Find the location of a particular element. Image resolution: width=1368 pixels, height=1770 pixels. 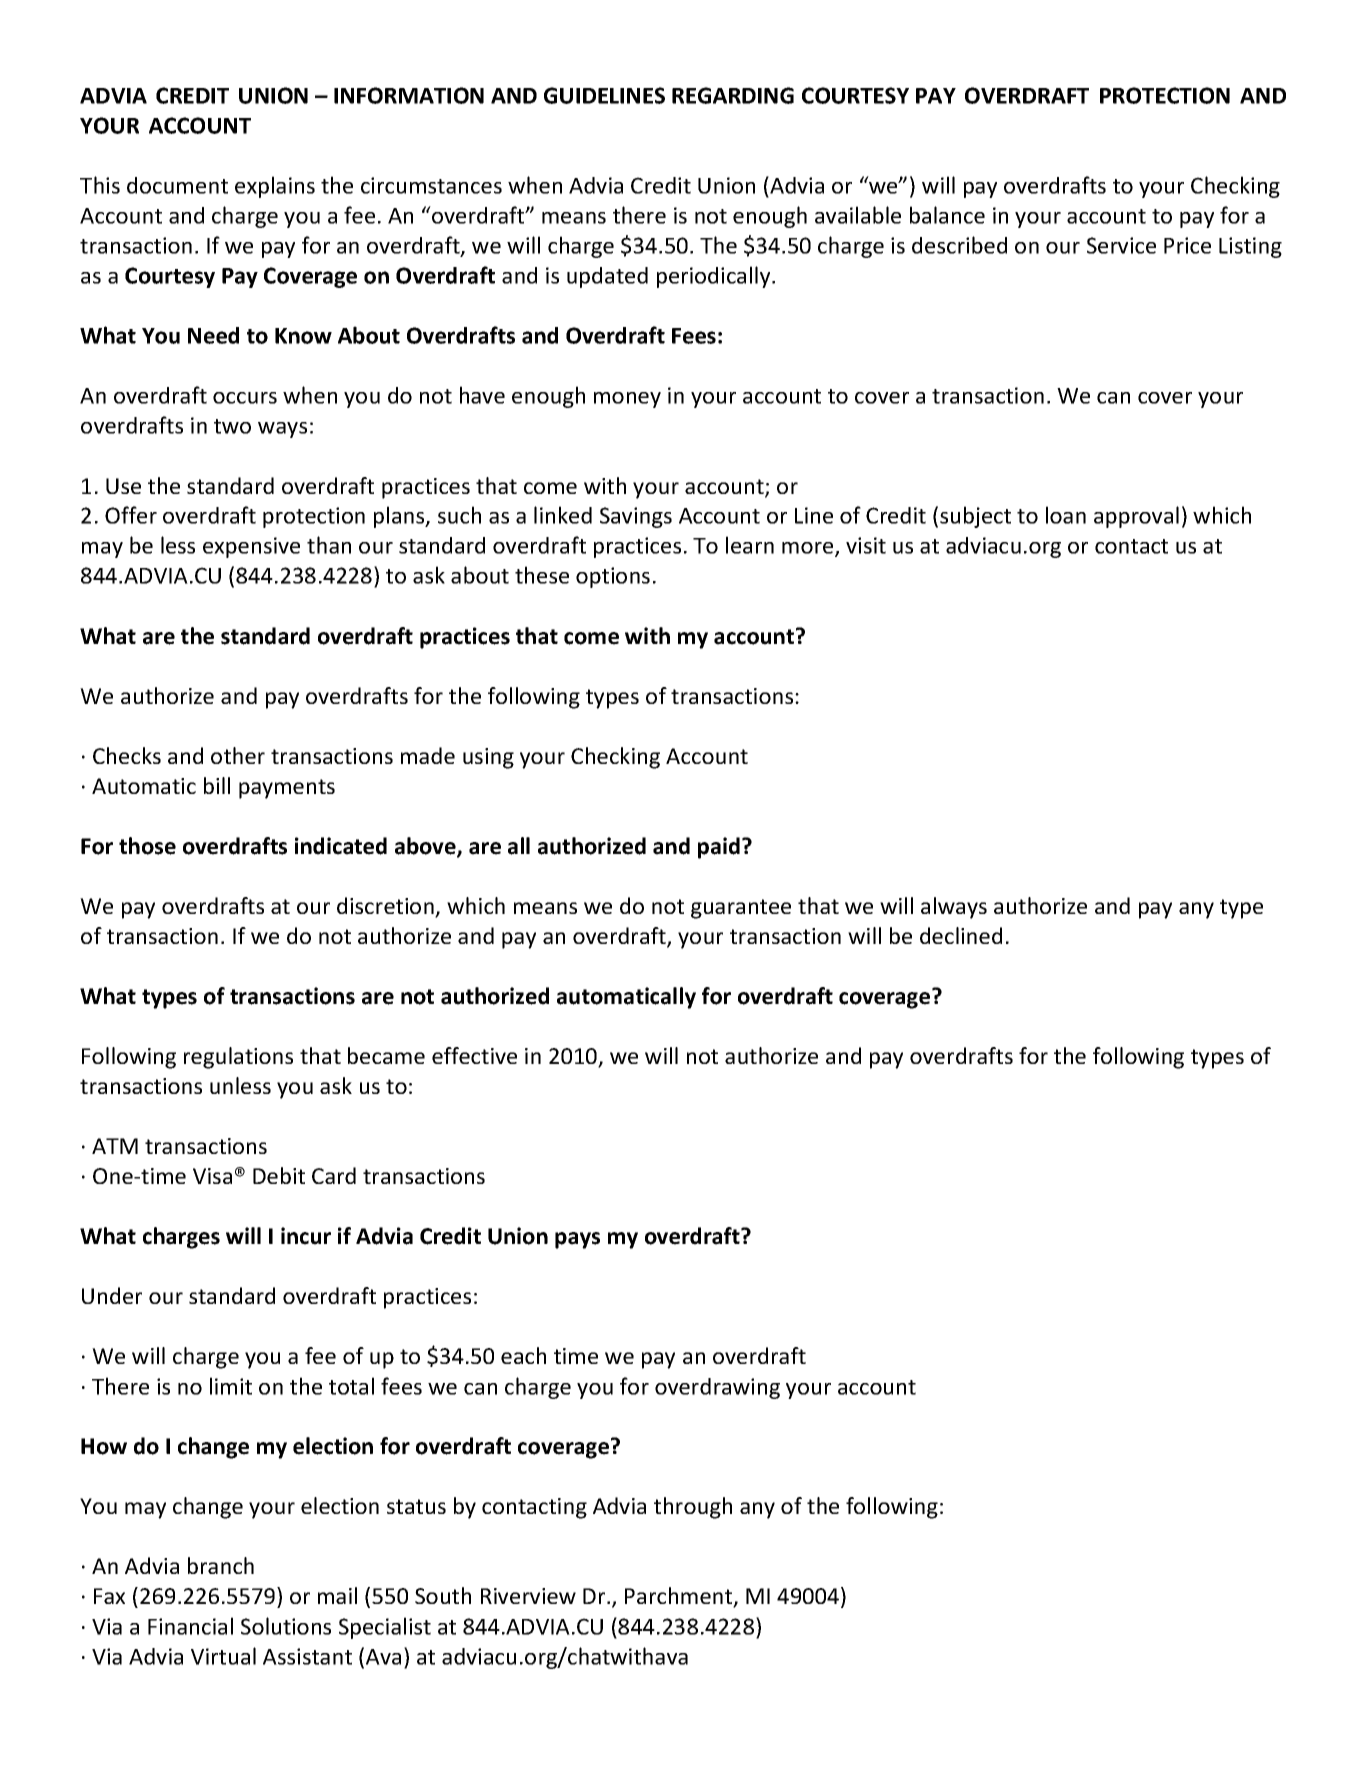

paid is located at coordinates (719, 848).
